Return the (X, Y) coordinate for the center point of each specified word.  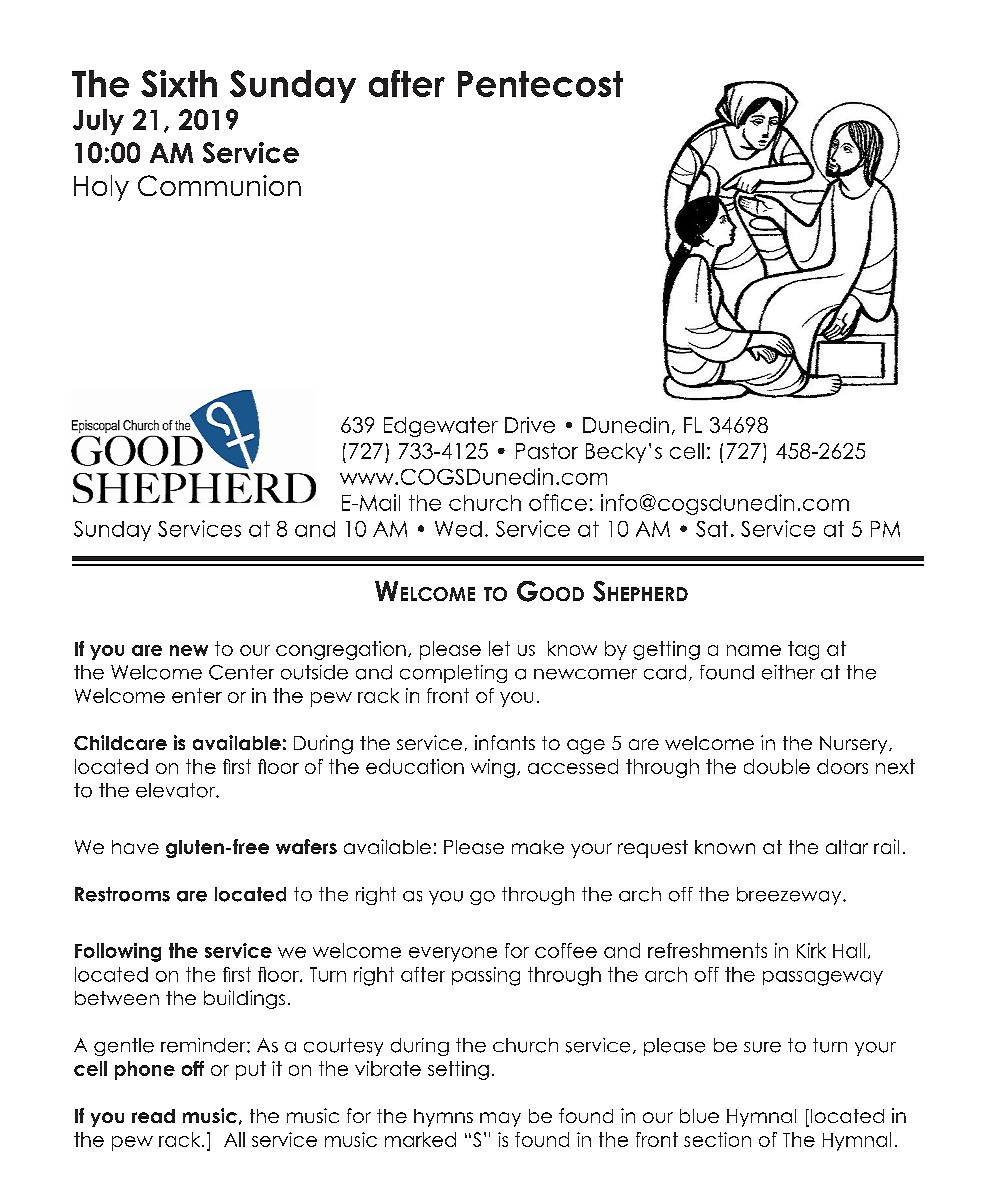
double (777, 766)
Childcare (120, 742)
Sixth (179, 83)
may (500, 1119)
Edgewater (441, 427)
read (153, 1116)
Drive (530, 425)
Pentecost (540, 84)
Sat (712, 529)
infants (505, 742)
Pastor (547, 451)
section (717, 1139)
